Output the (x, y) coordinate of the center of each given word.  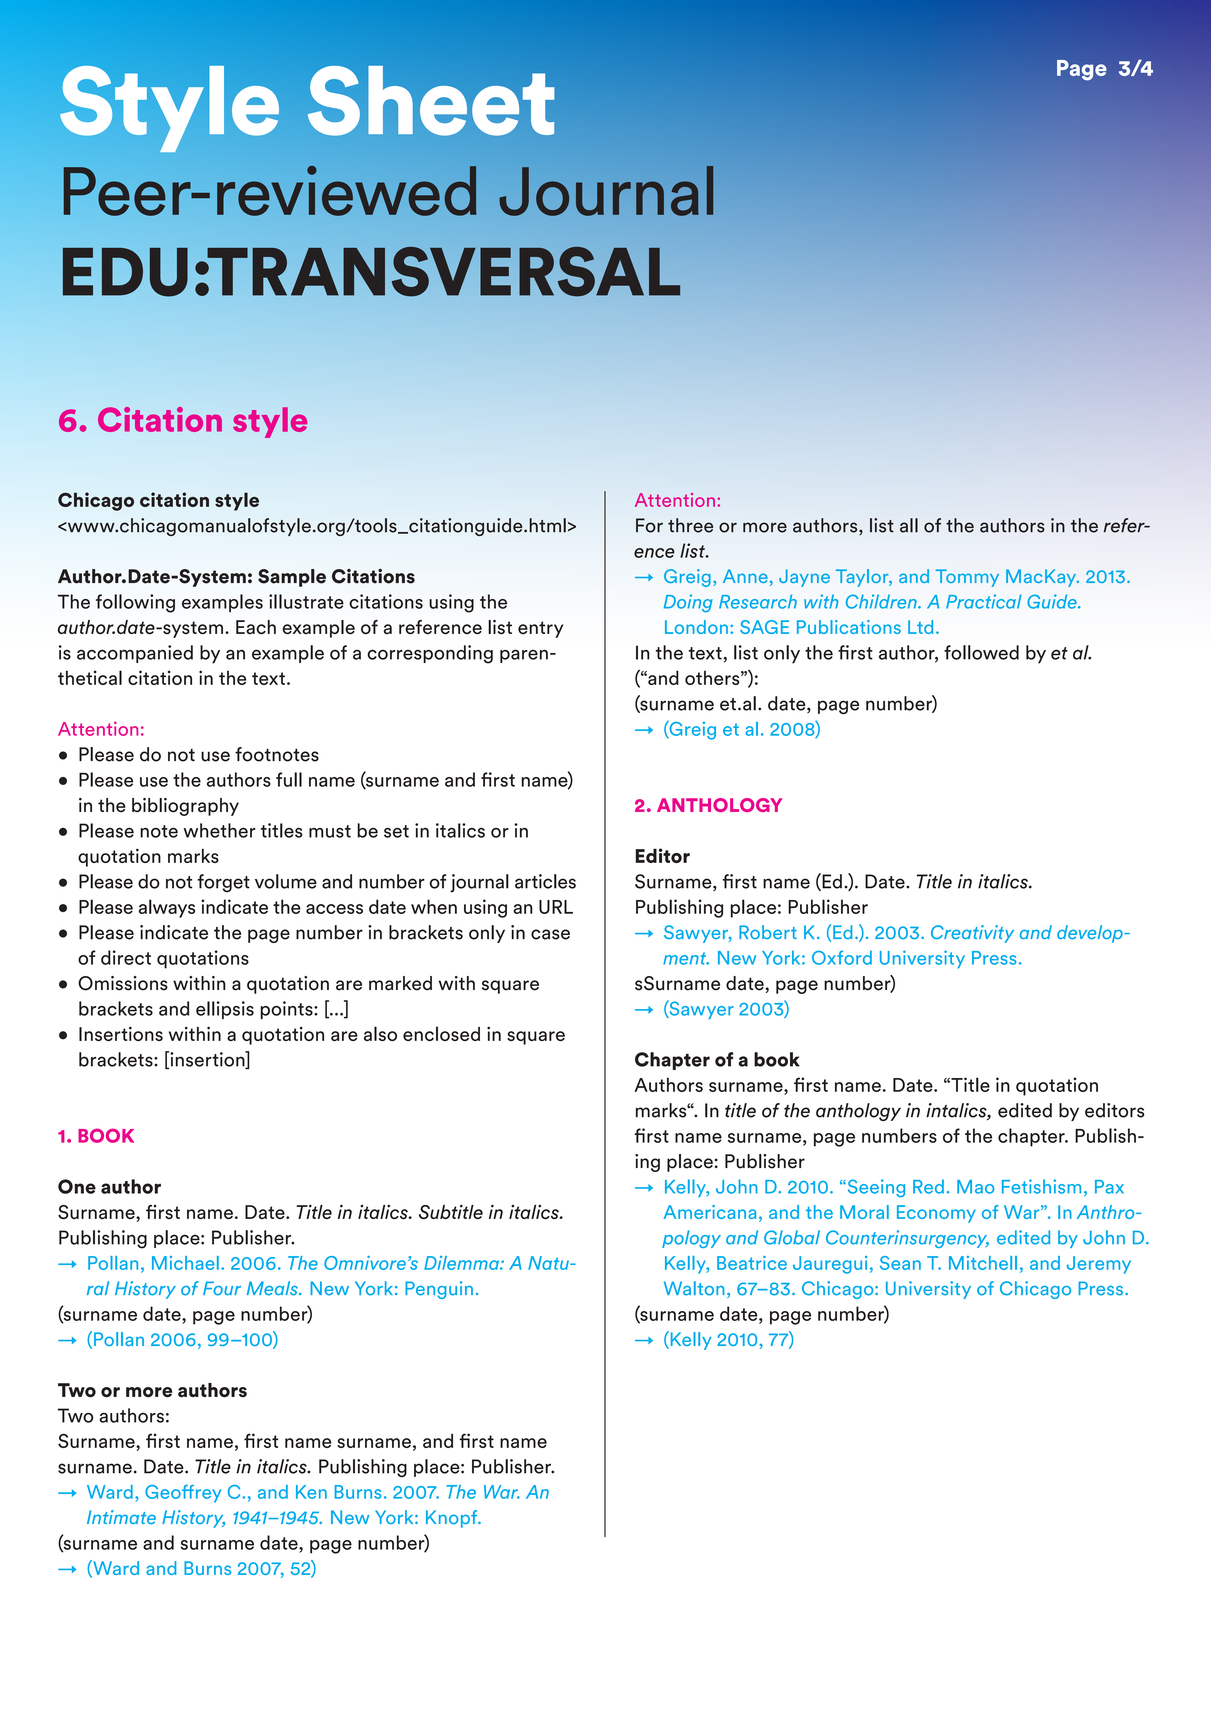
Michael (185, 1263)
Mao (975, 1187)
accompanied (135, 654)
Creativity (972, 934)
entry (540, 629)
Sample (292, 578)
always (167, 908)
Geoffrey (183, 1494)
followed (981, 652)
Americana (710, 1212)
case (550, 934)
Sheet (431, 101)
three (690, 525)
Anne (745, 576)
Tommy (967, 578)
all (909, 525)
